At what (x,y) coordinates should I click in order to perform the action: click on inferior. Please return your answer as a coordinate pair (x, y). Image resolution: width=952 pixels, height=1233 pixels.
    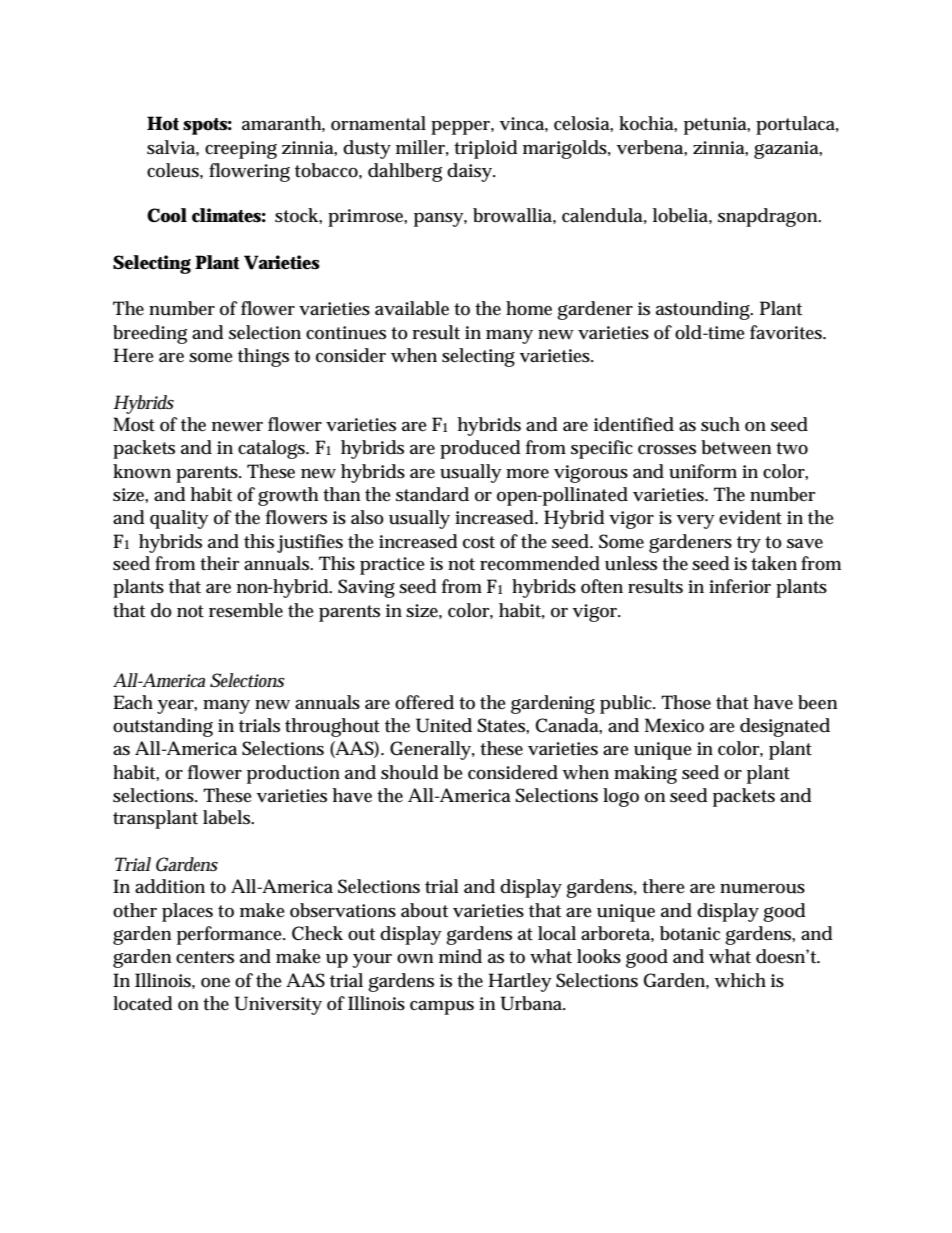
    Looking at the image, I should click on (740, 586).
